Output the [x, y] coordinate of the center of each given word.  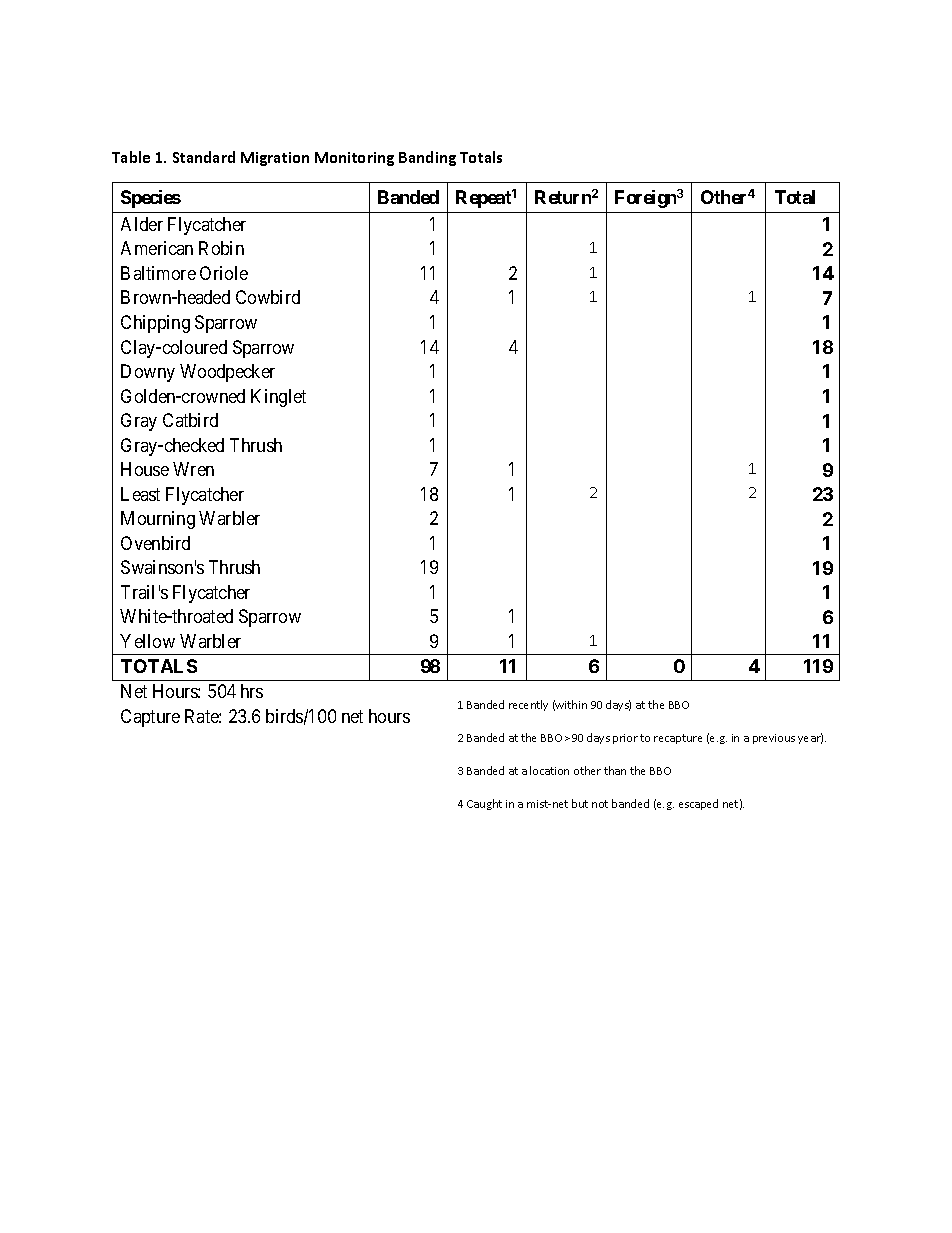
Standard [204, 157]
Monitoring [354, 159]
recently [528, 705]
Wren [193, 469]
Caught [484, 804]
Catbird [190, 420]
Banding [427, 158]
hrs [252, 691]
